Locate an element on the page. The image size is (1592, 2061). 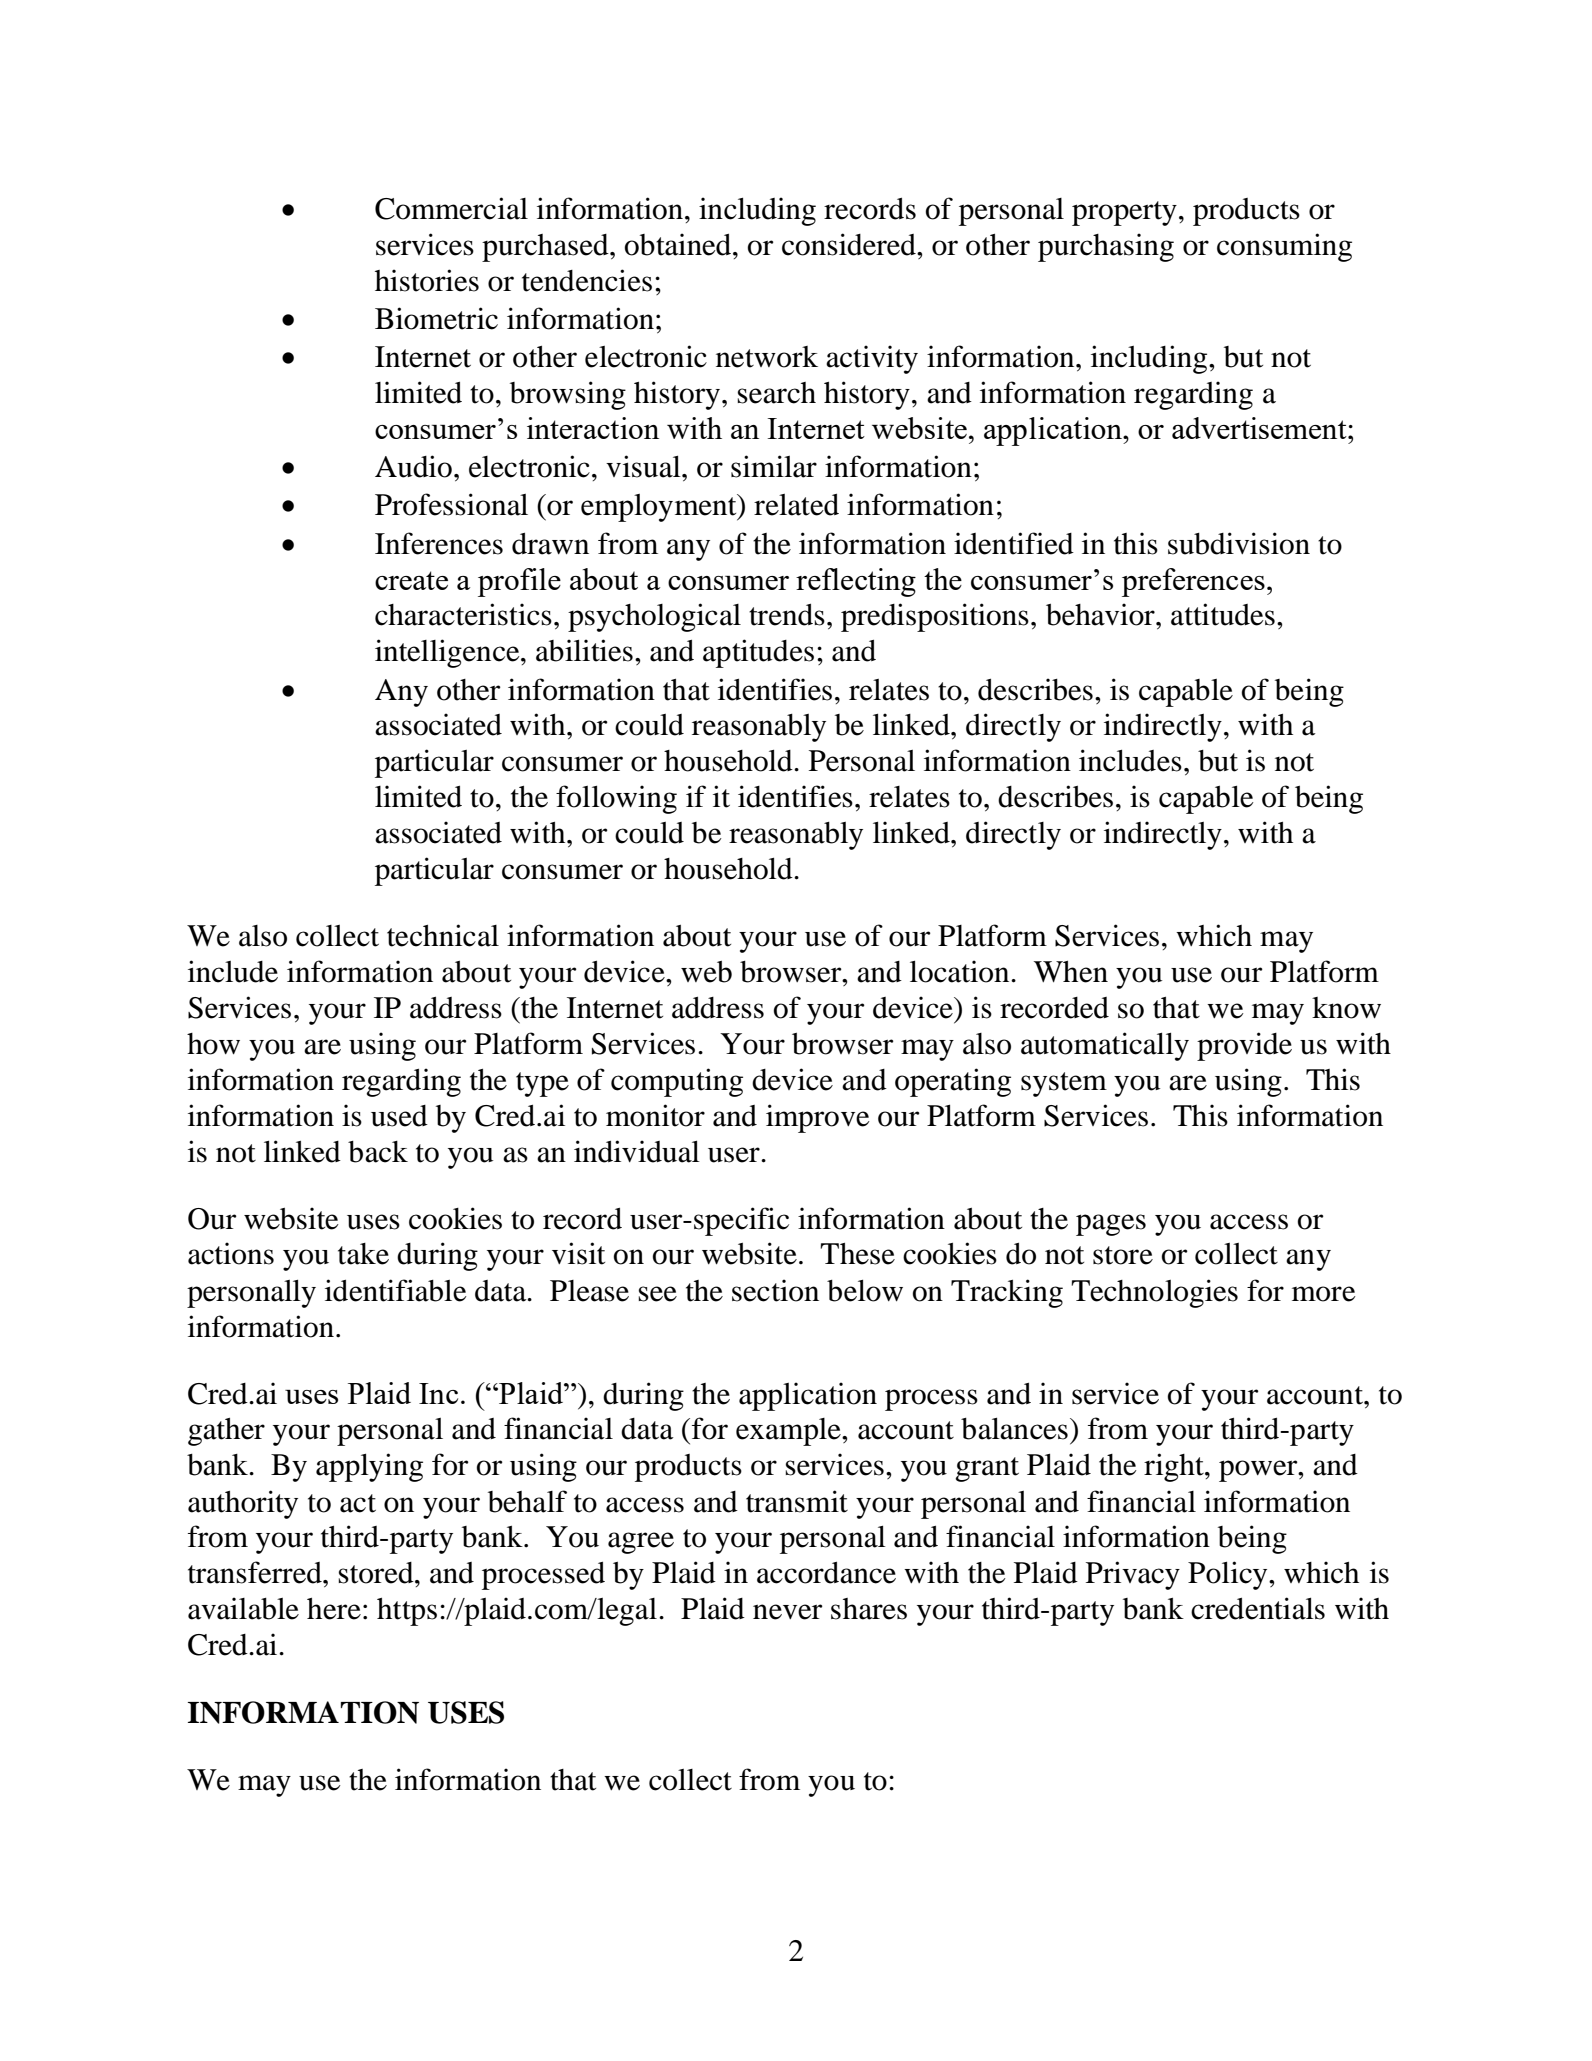
create is located at coordinates (411, 580).
